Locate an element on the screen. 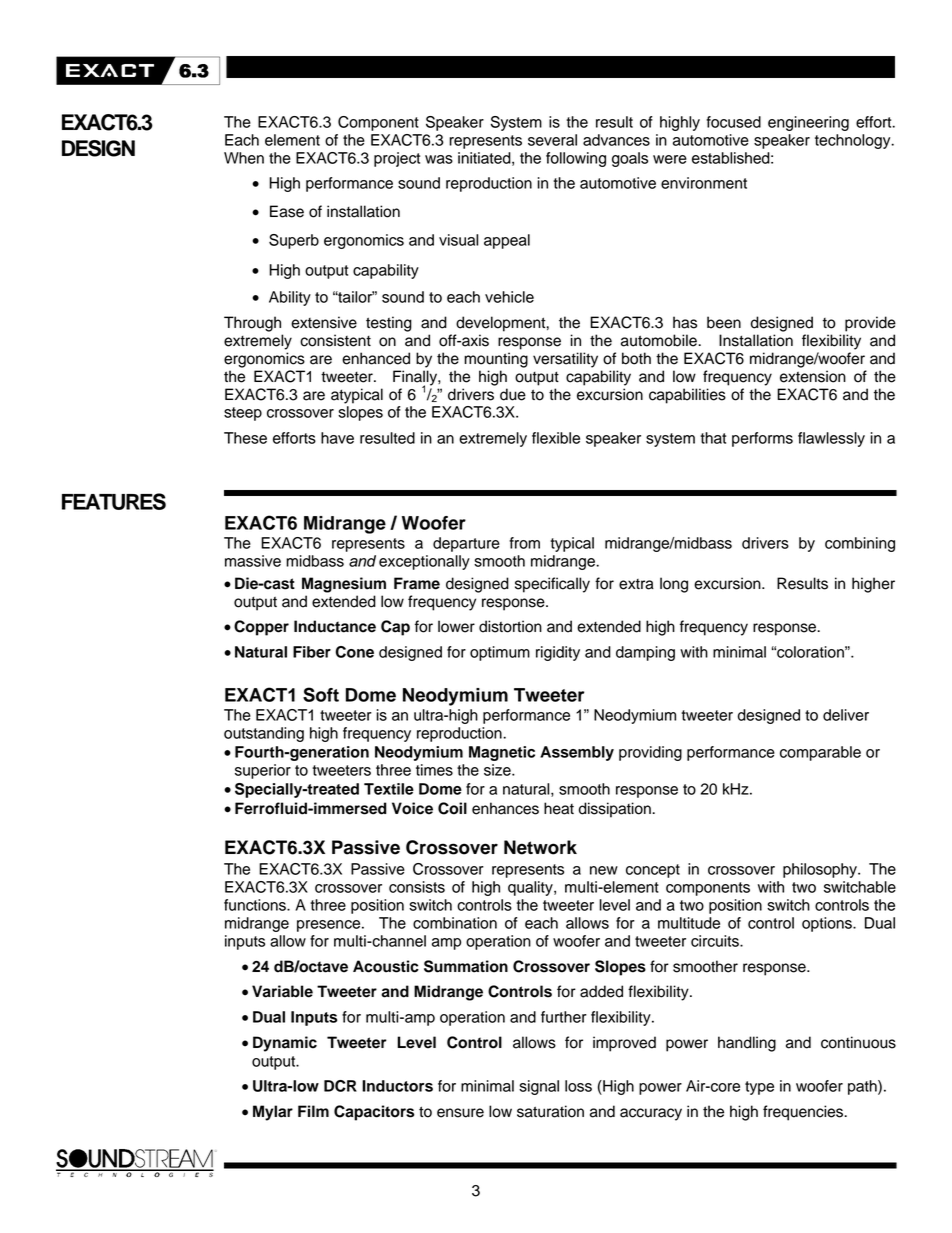  When is located at coordinates (244, 158).
